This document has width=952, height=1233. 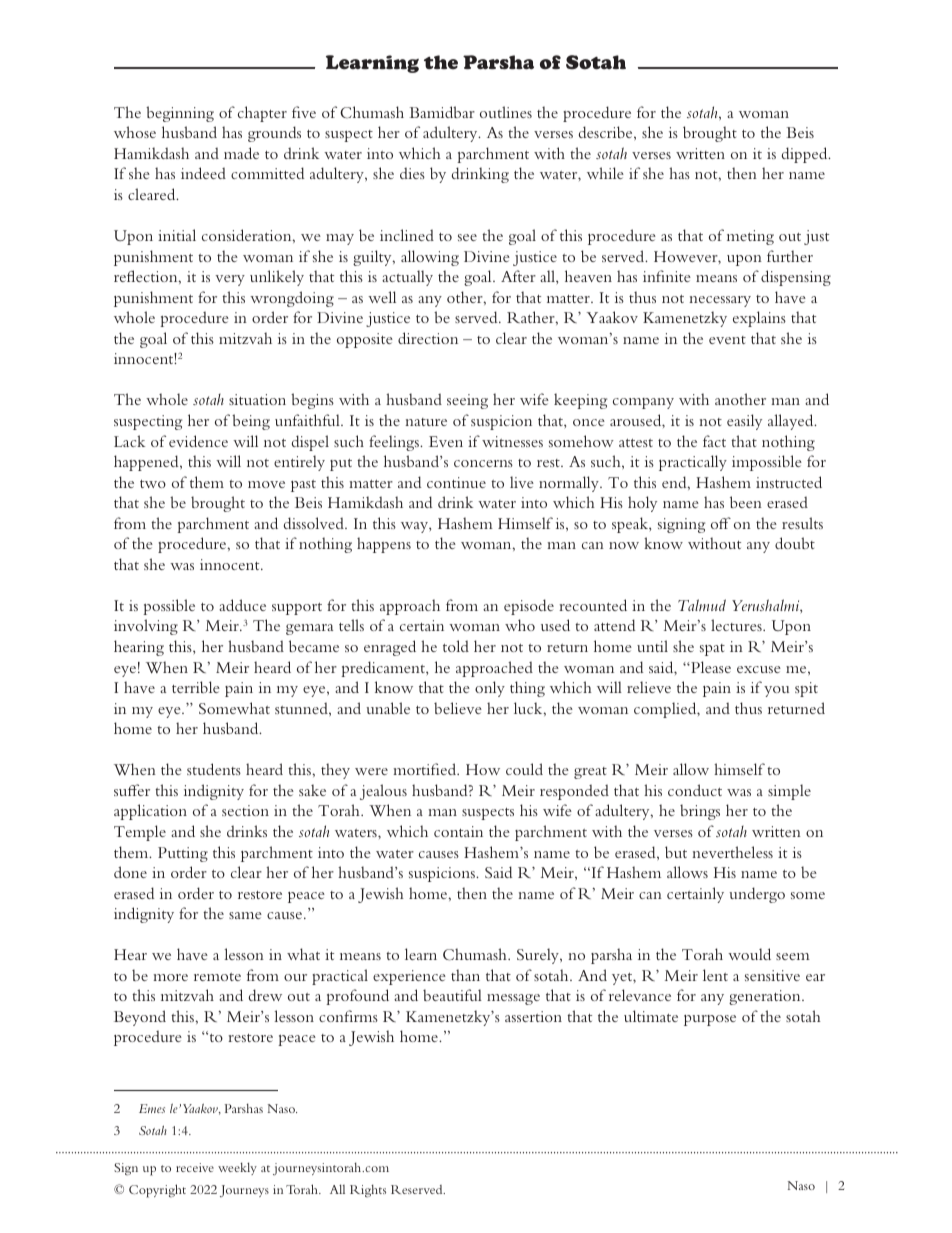 What do you see at coordinates (456, 482) in the document?
I see `continue` at bounding box center [456, 482].
